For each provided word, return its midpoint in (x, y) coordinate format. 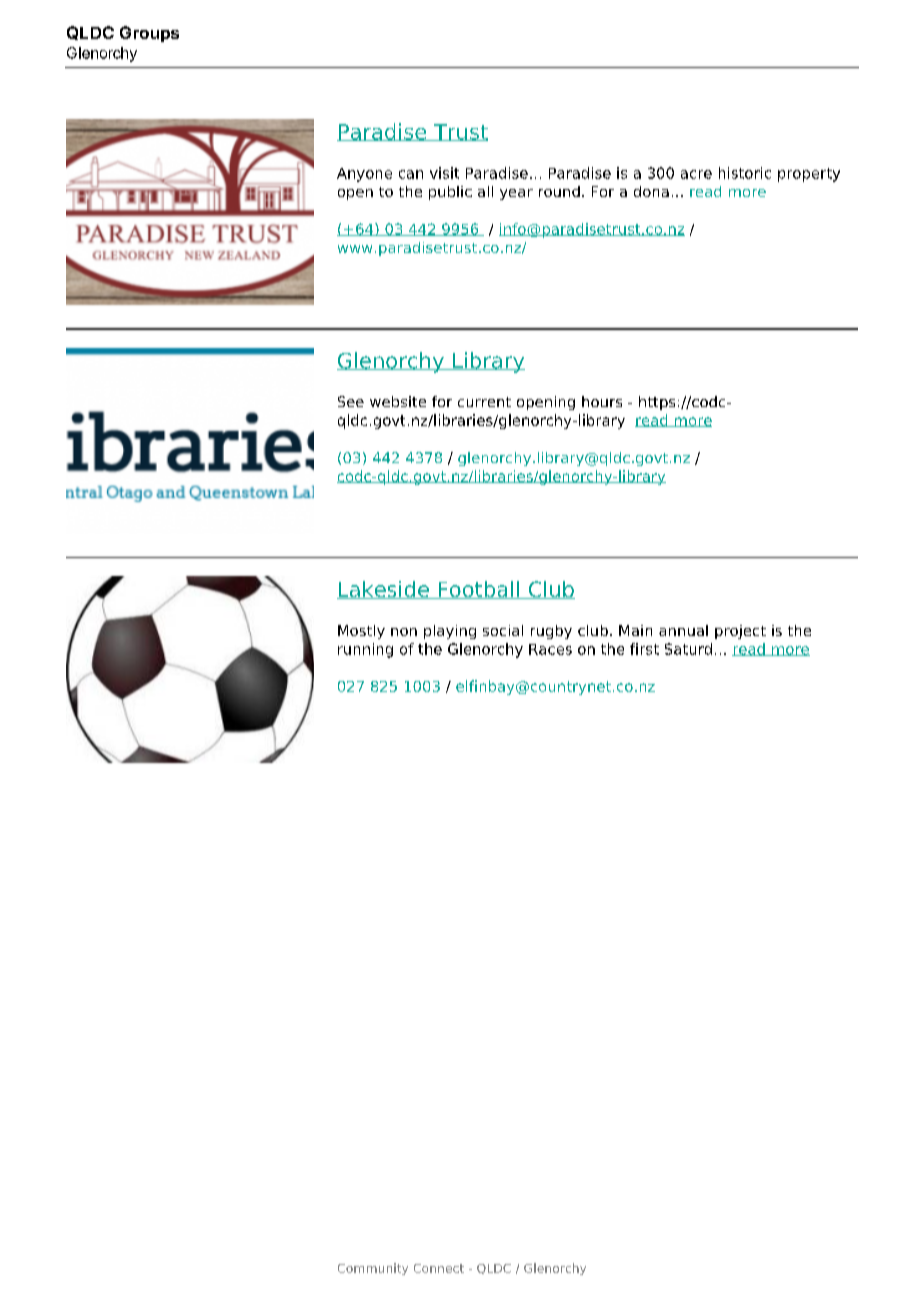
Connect (439, 1268)
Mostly (361, 632)
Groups (149, 34)
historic (745, 173)
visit (444, 173)
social (503, 630)
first (644, 649)
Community (373, 1269)
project (740, 632)
